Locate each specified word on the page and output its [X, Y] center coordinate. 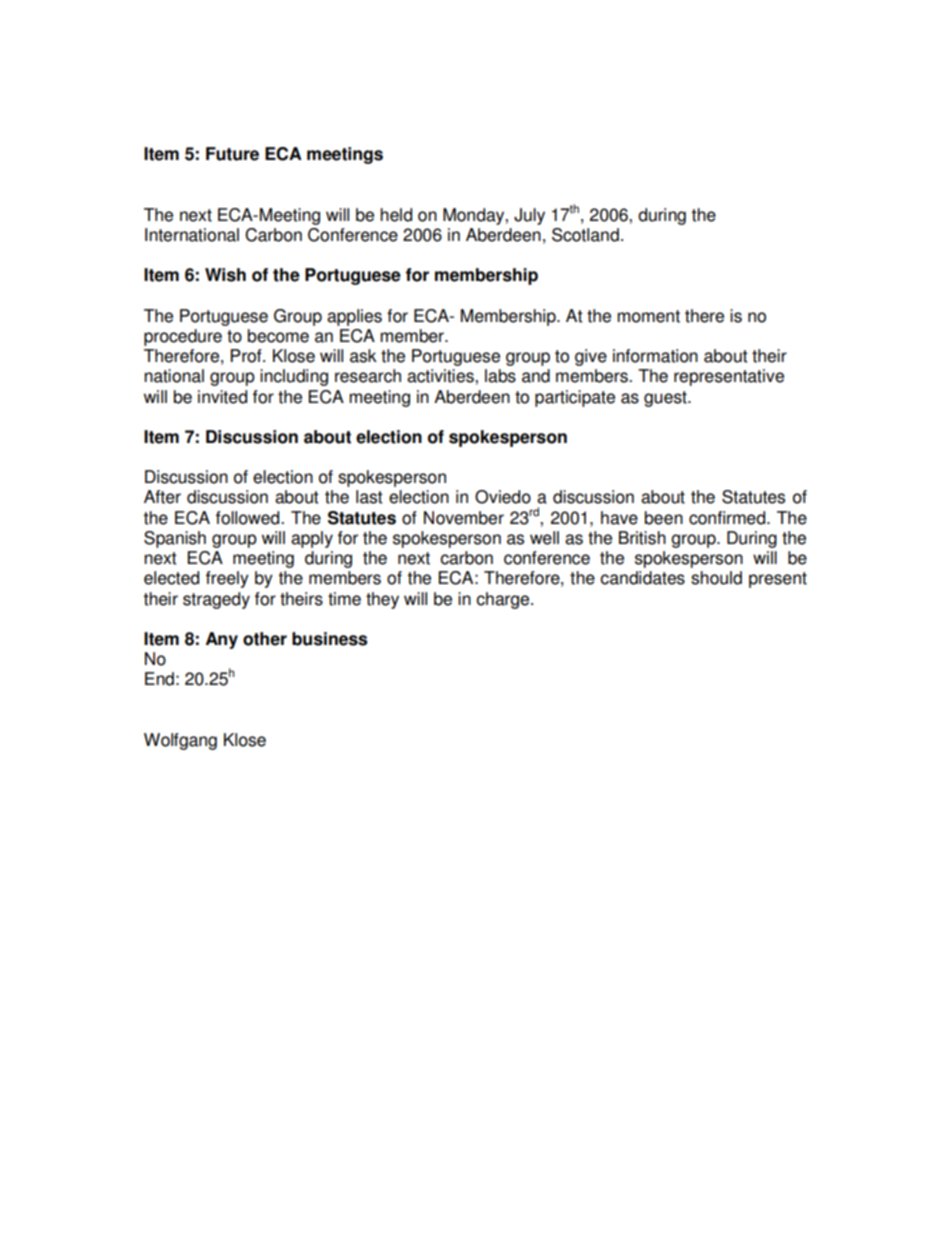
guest [666, 399]
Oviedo [503, 497]
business [330, 639]
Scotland [585, 235]
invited [222, 397]
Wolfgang [180, 741]
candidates [642, 578]
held [396, 215]
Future [232, 154]
